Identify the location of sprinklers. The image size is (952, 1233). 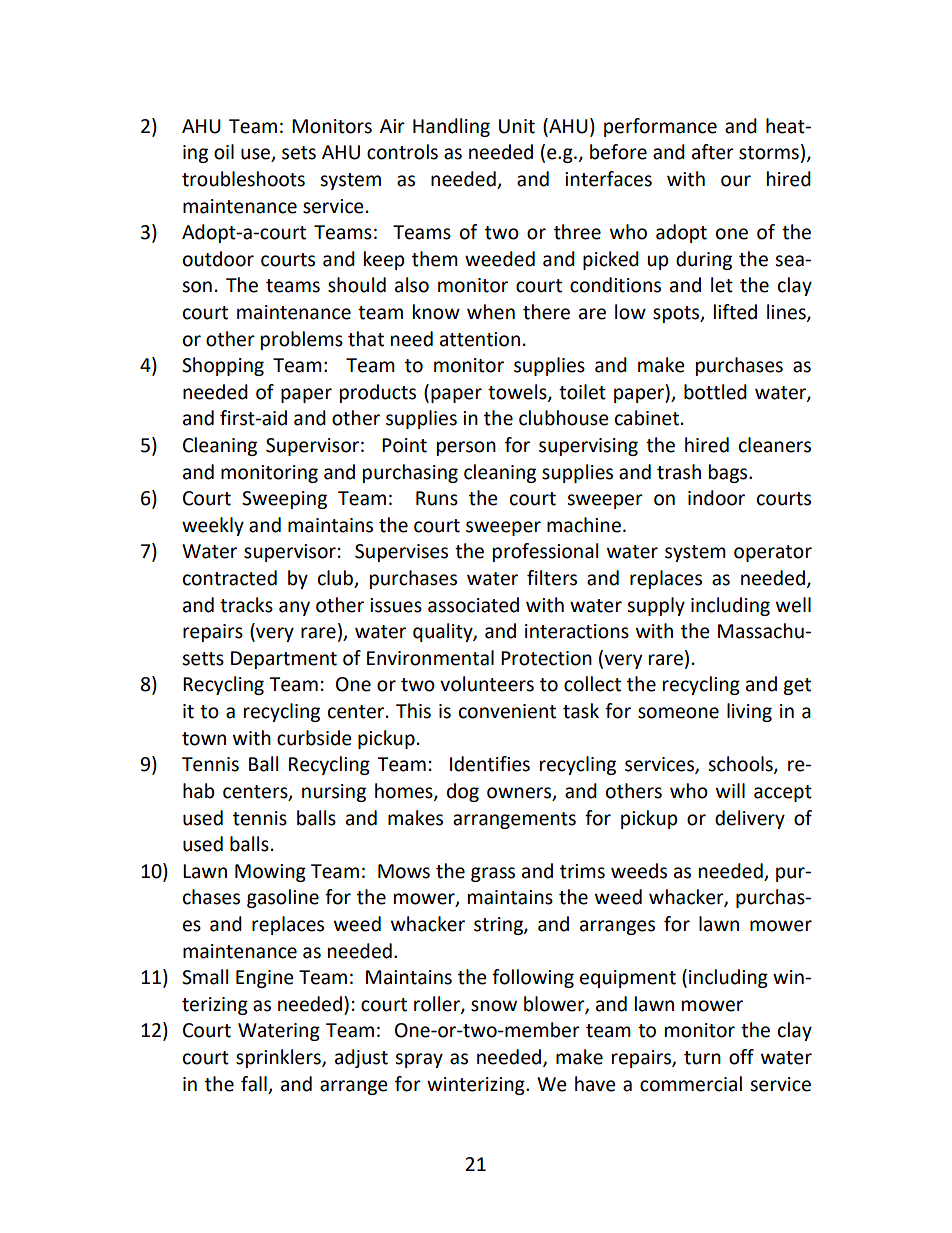
(279, 1058).
